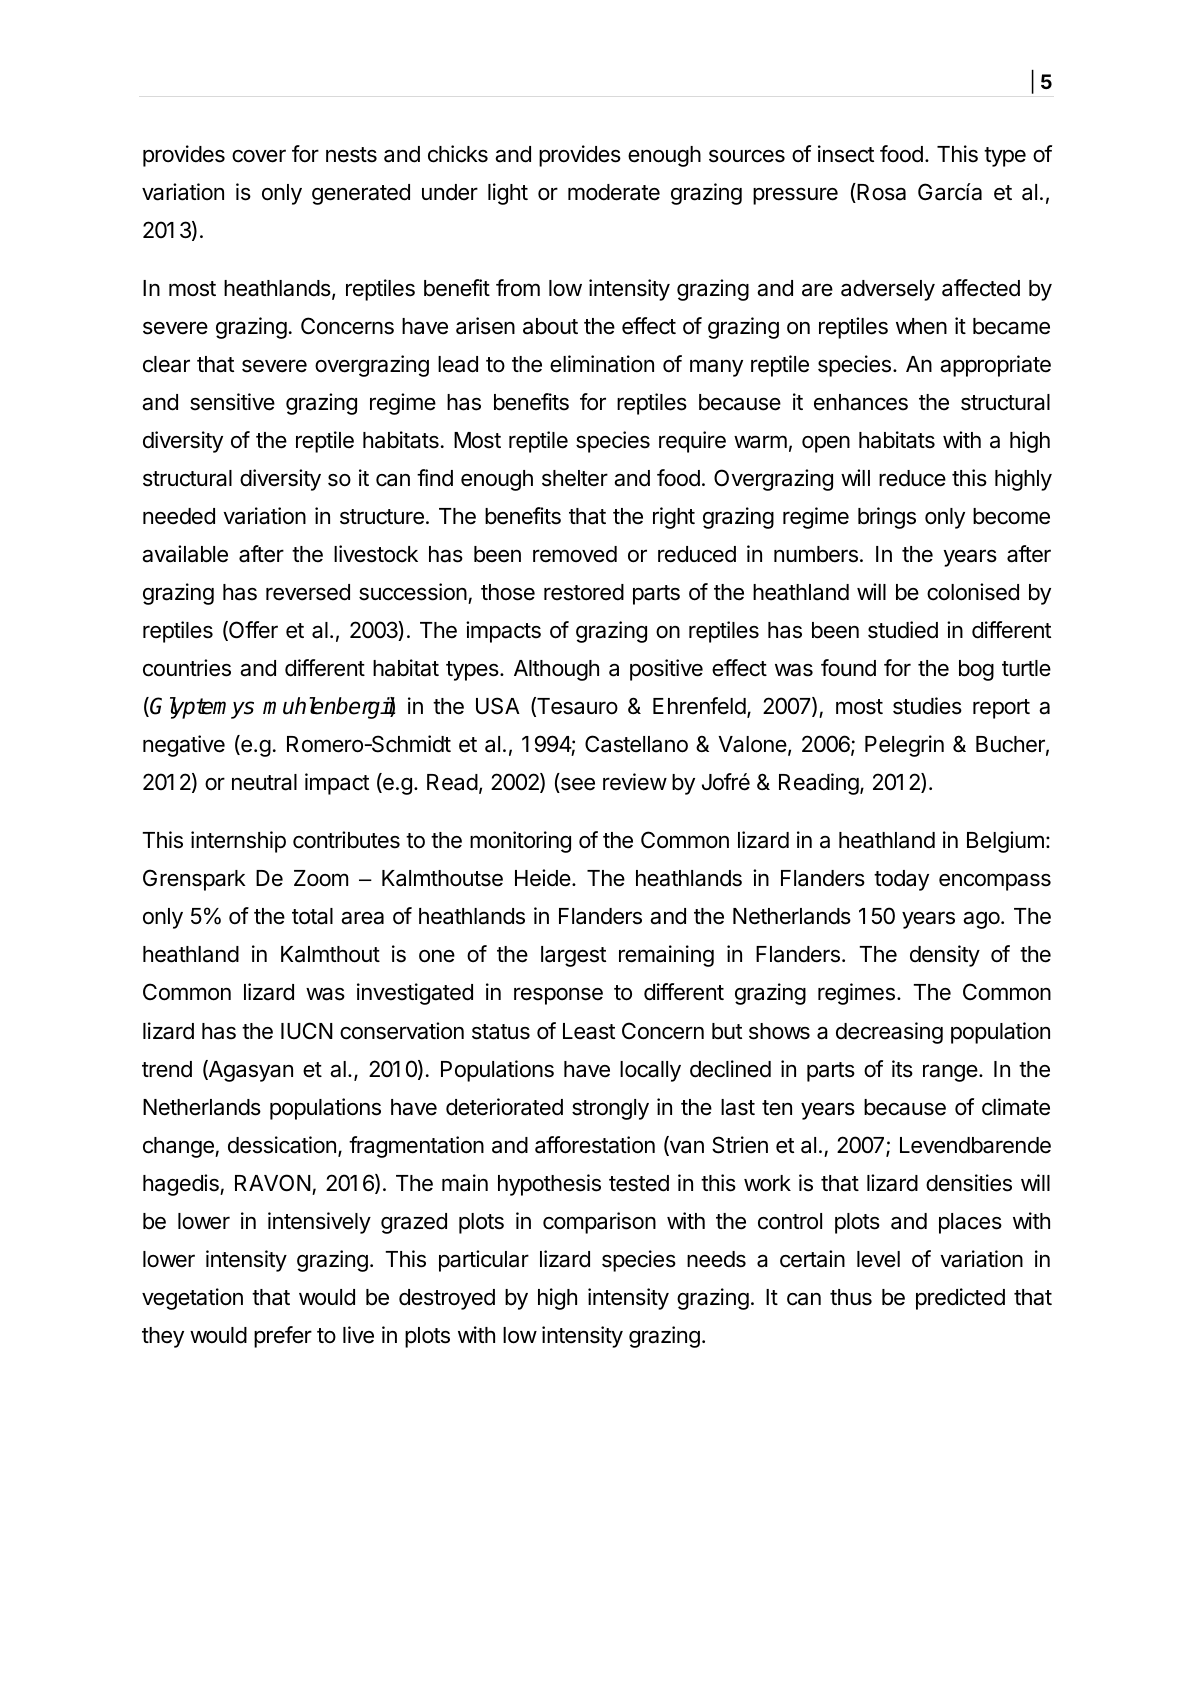  Describe the element at coordinates (307, 1030) in the page. I see `IUCN` at that location.
